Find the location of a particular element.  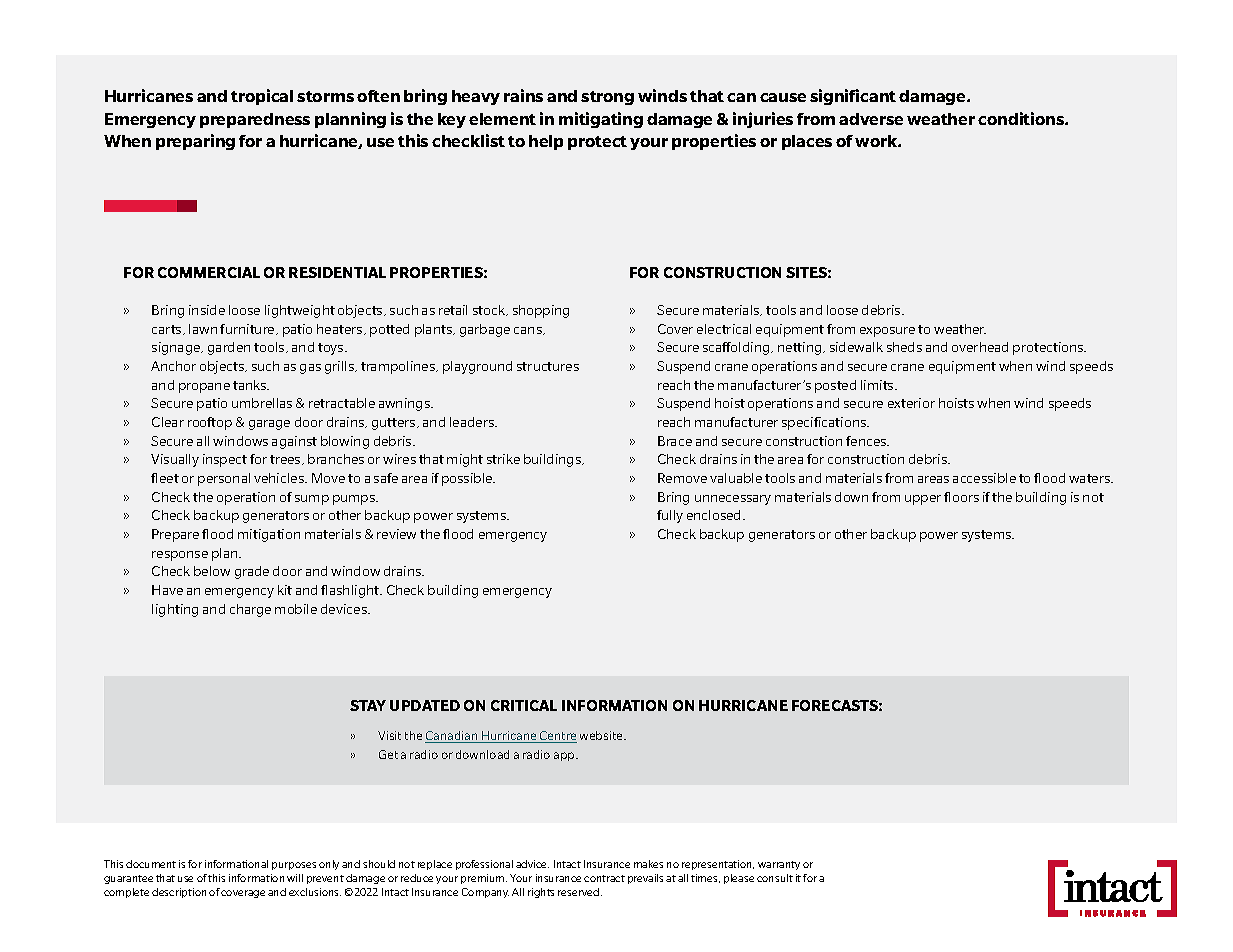

adverse is located at coordinates (871, 119).
